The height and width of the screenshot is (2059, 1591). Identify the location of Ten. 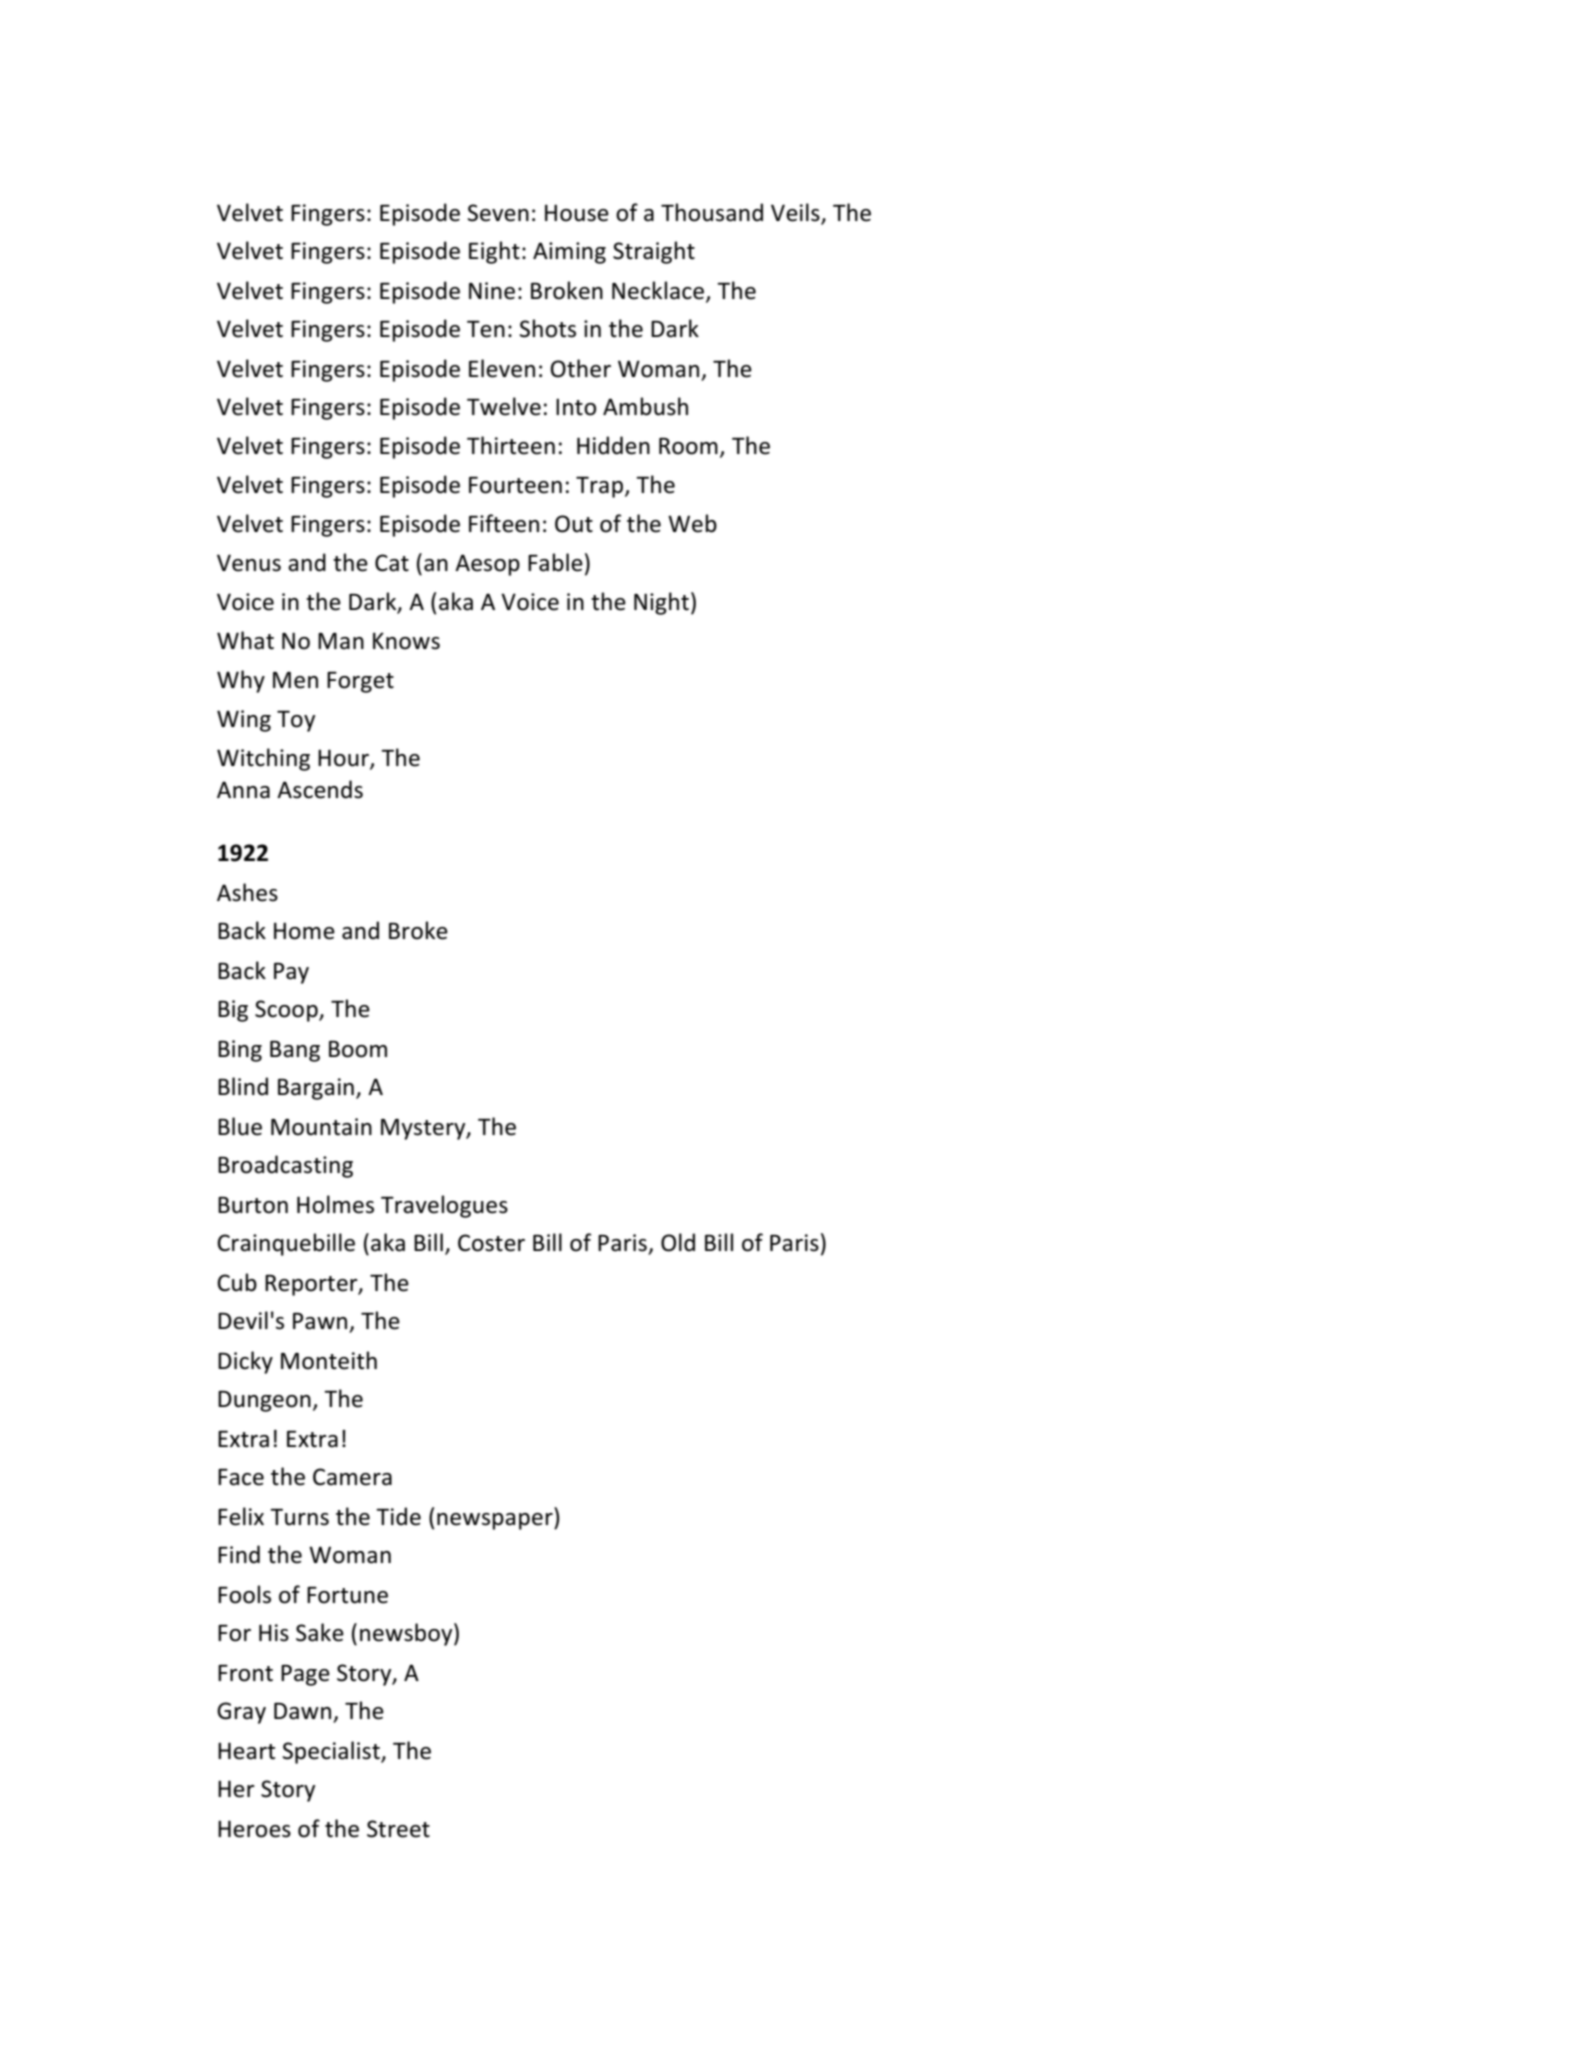
(486, 329).
